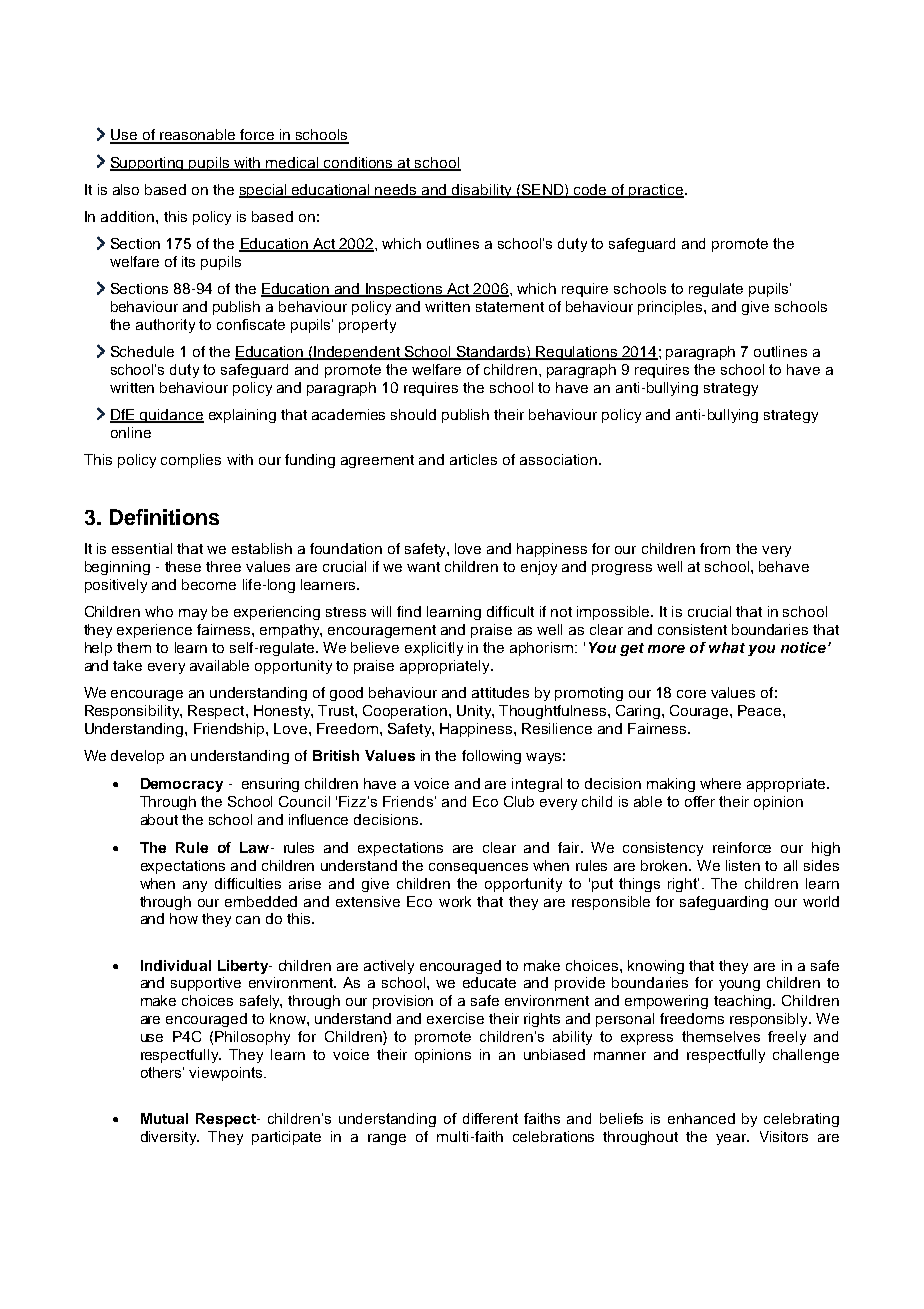  I want to click on principles, so click(671, 308).
